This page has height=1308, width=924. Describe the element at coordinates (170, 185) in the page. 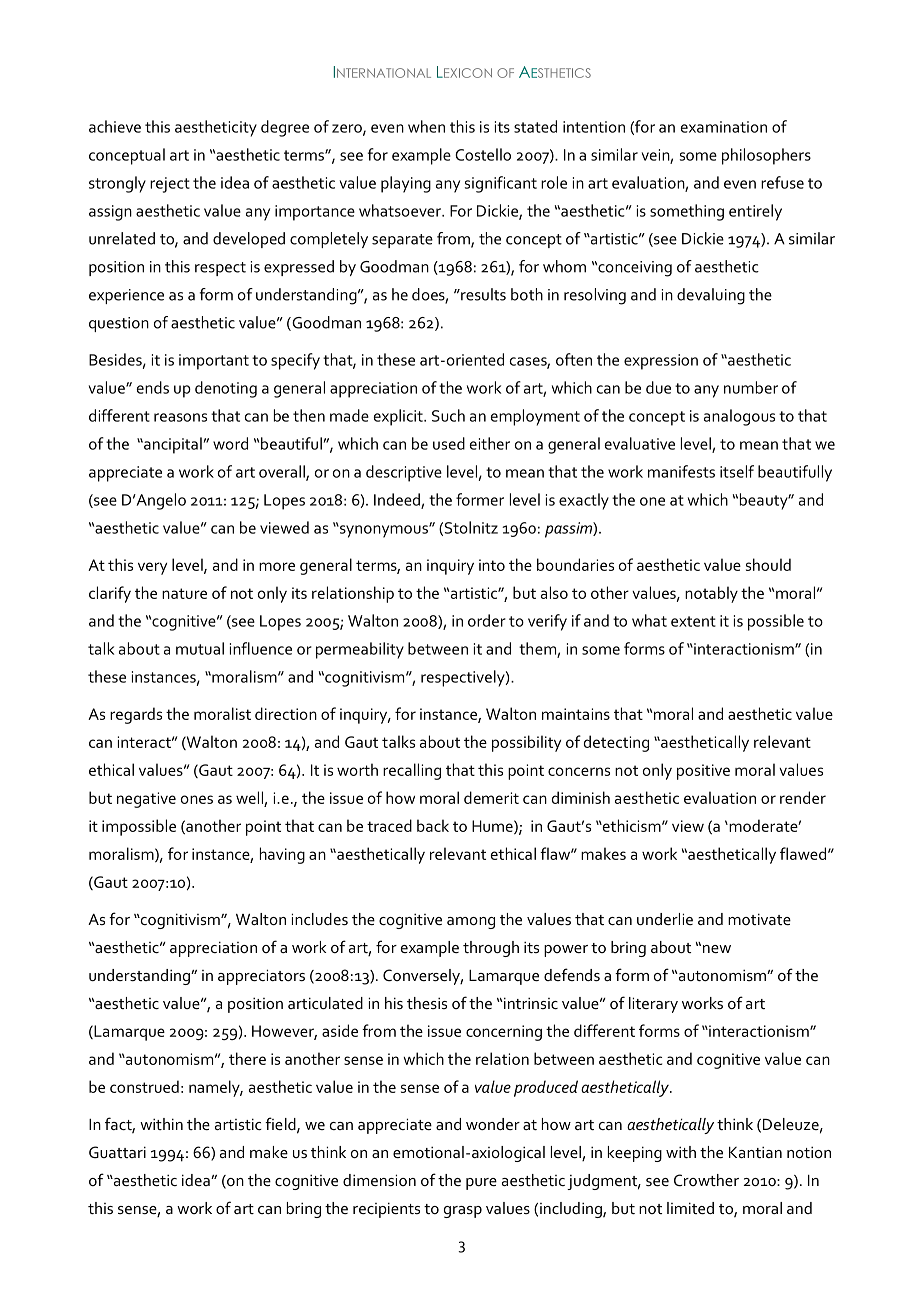

I see `reject` at that location.
